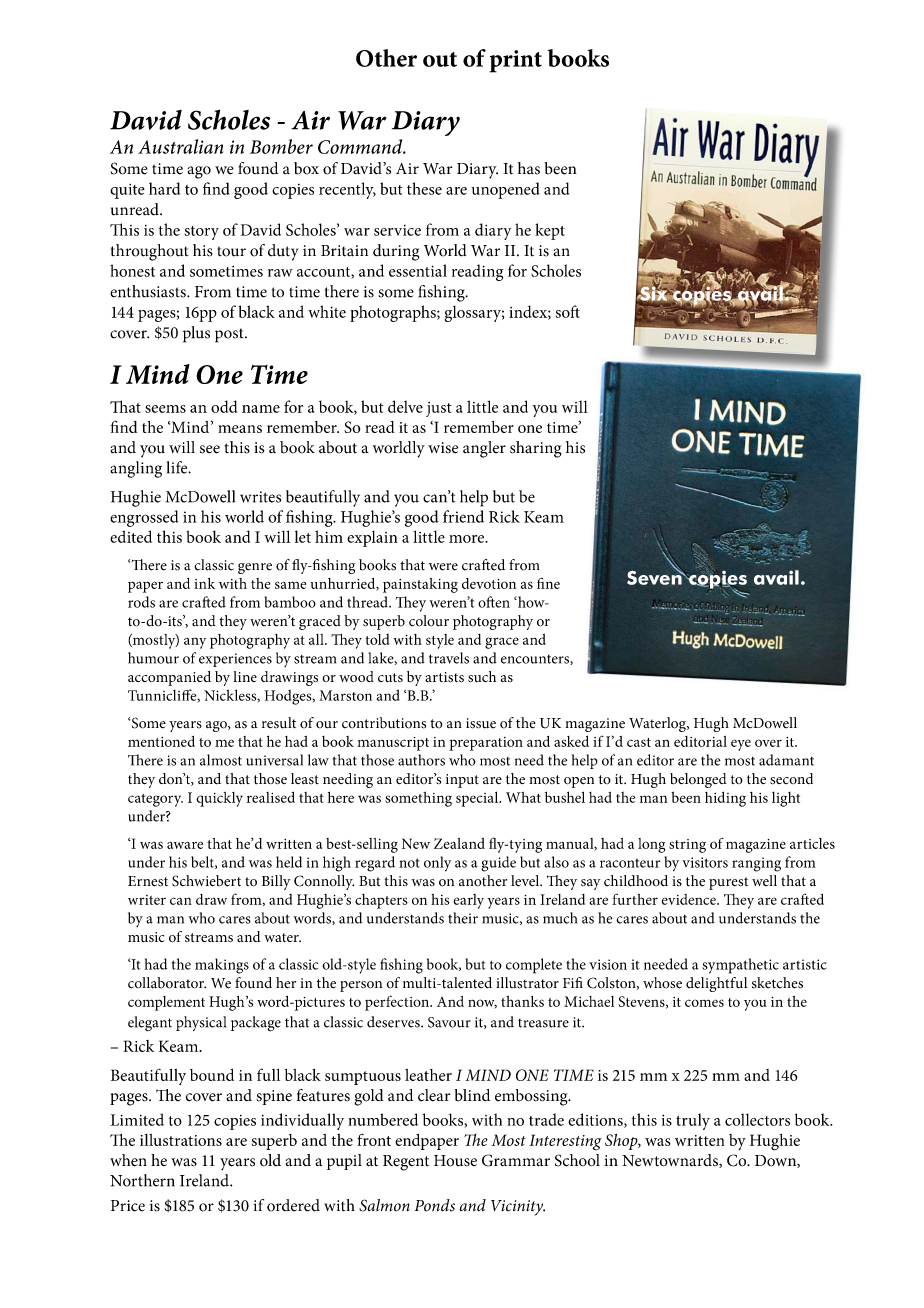 The height and width of the screenshot is (1308, 924). Describe the element at coordinates (180, 146) in the screenshot. I see `Australian` at that location.
